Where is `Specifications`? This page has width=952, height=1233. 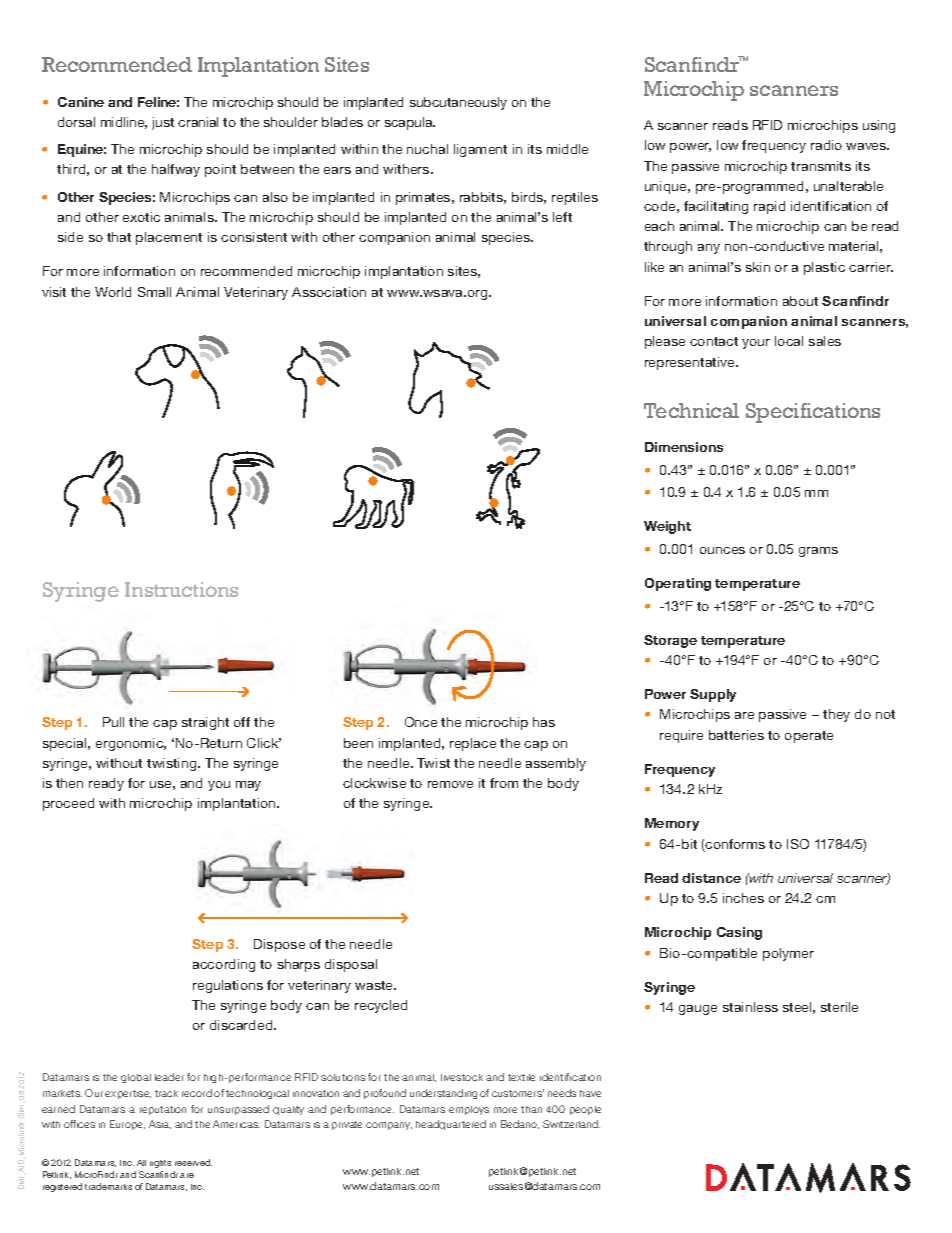
Specifications is located at coordinates (813, 413).
